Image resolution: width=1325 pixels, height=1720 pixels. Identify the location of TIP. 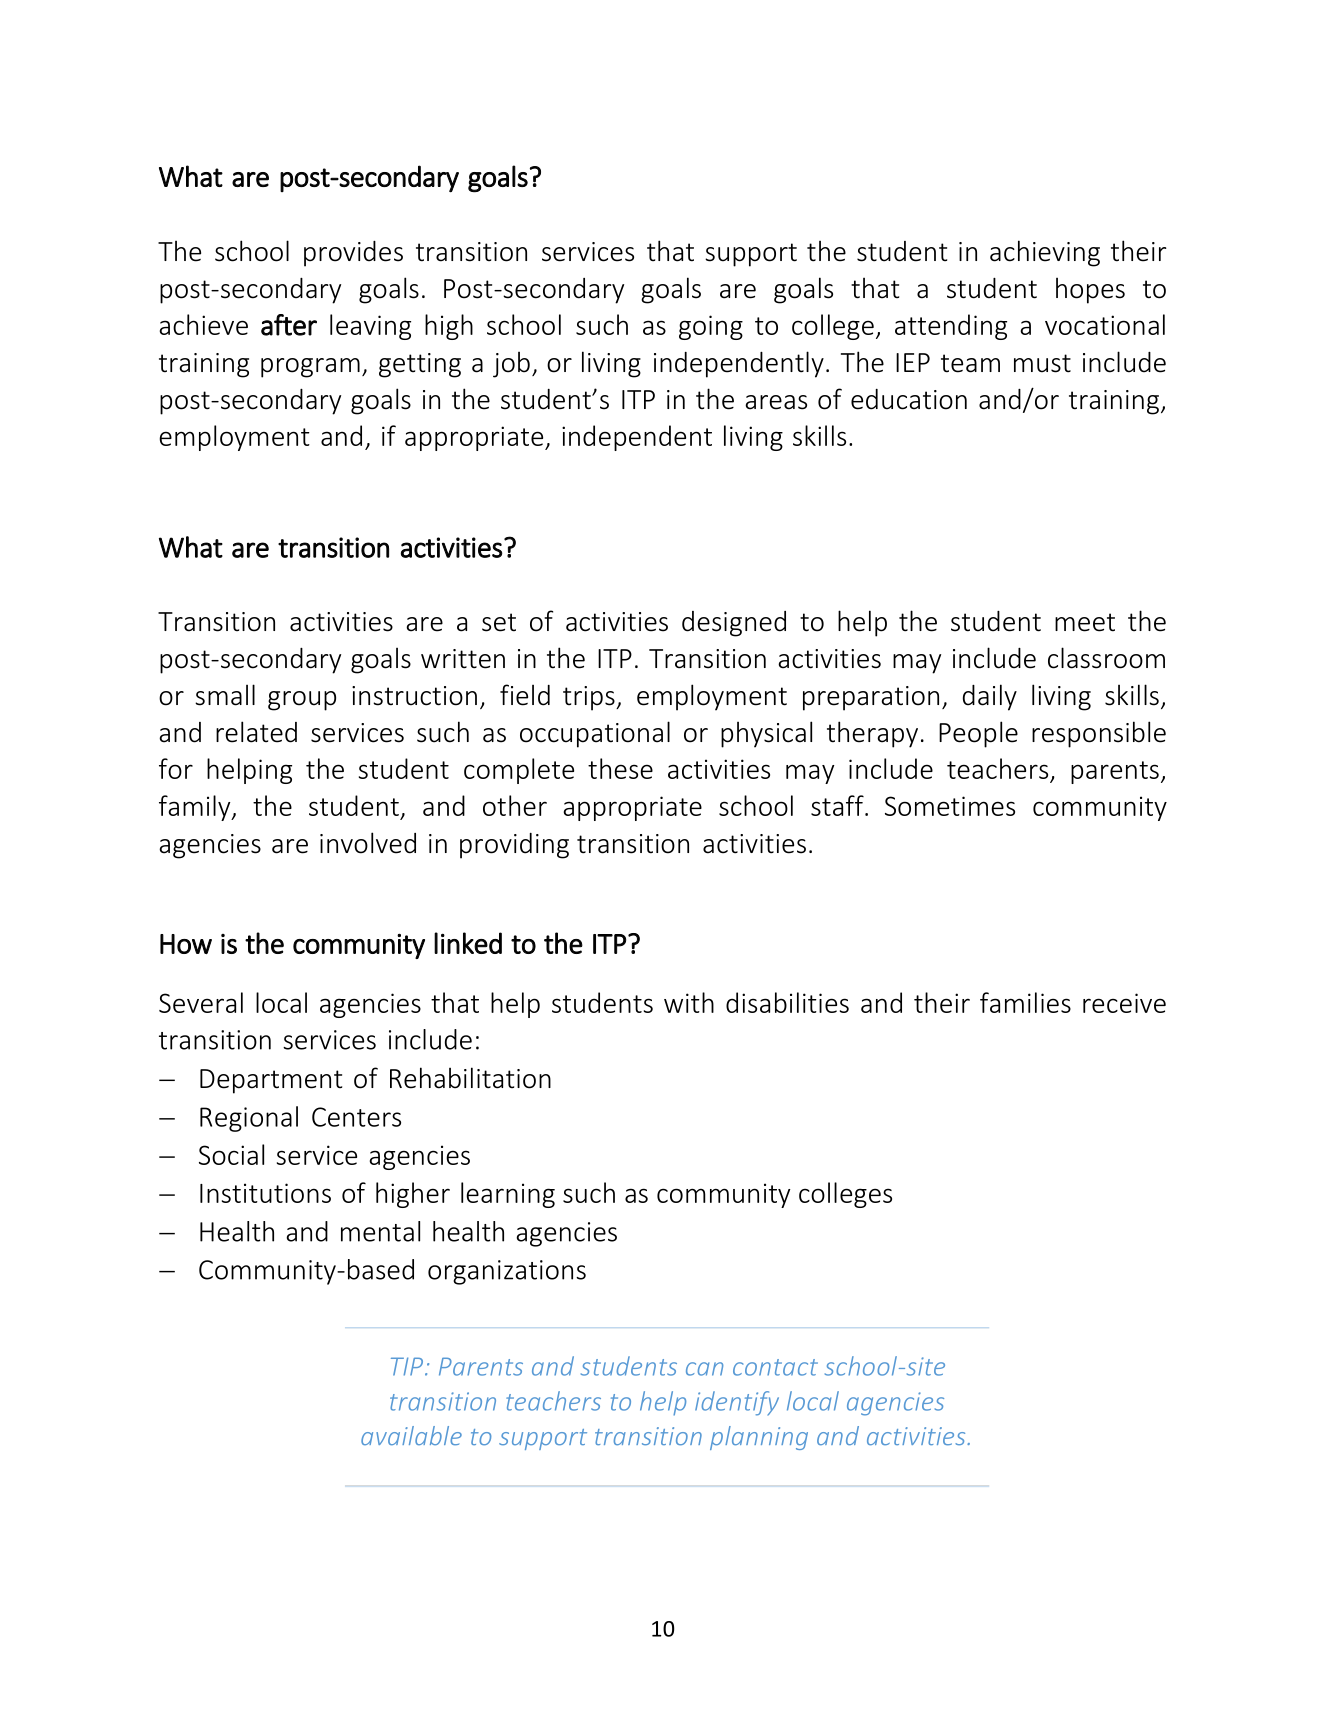
(408, 1366).
